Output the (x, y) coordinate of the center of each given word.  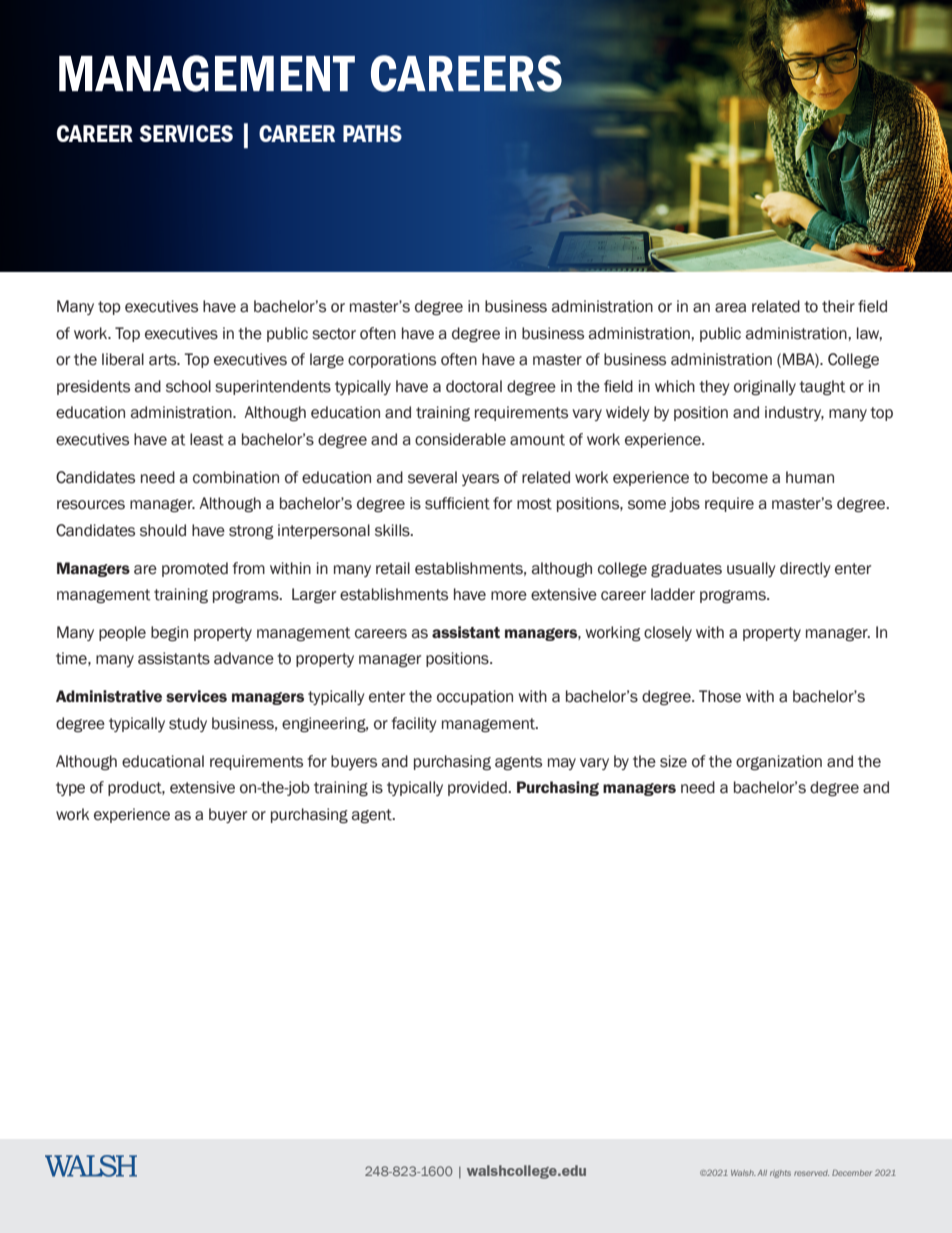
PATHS (372, 133)
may (562, 764)
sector (334, 334)
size (673, 761)
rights (780, 1174)
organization (779, 763)
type (70, 789)
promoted (195, 569)
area (730, 308)
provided (478, 788)
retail (393, 568)
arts (164, 360)
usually (751, 569)
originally (765, 388)
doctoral (474, 386)
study (188, 724)
